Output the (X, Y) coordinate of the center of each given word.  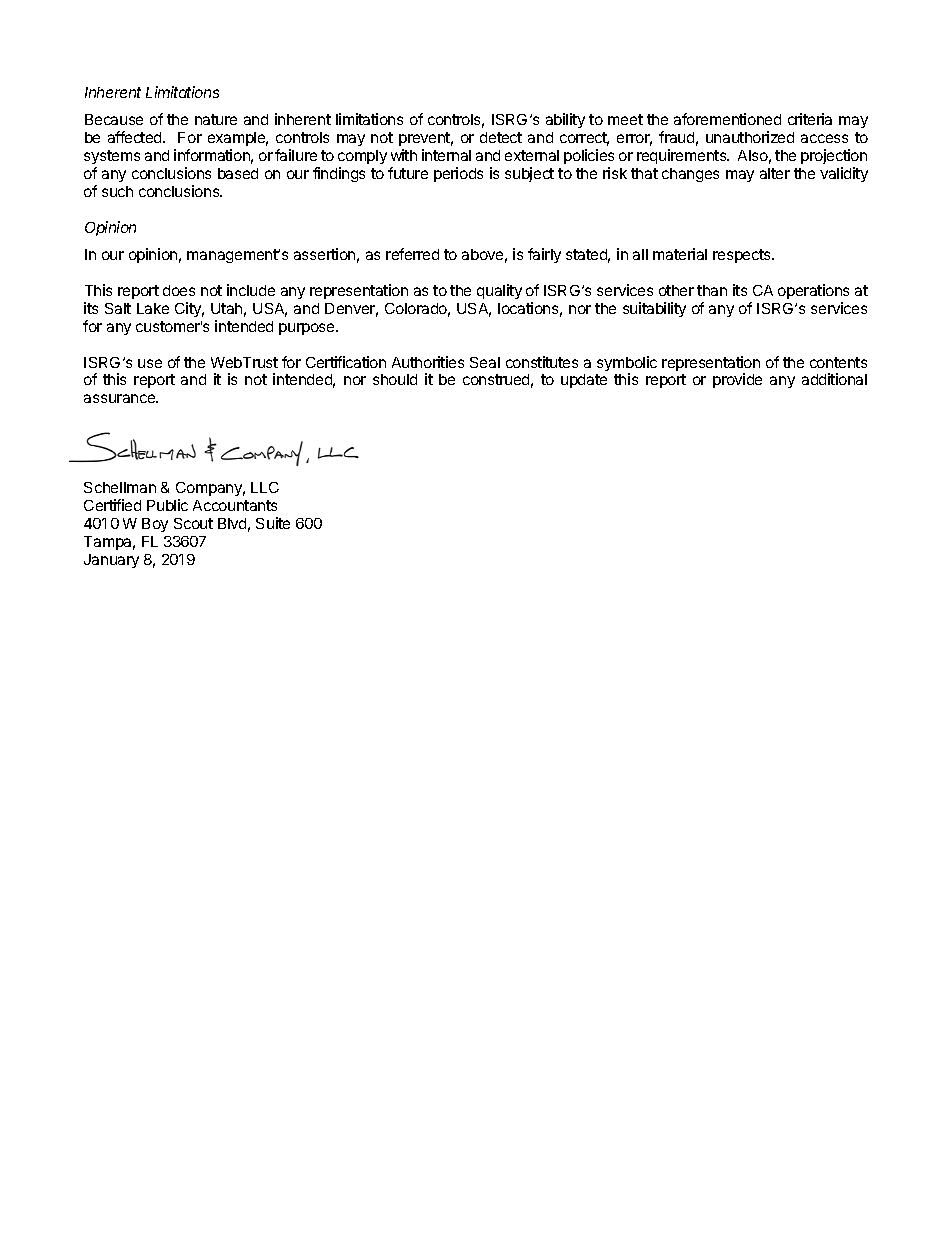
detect (501, 137)
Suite (273, 523)
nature (216, 119)
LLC (265, 487)
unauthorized (750, 137)
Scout (193, 523)
